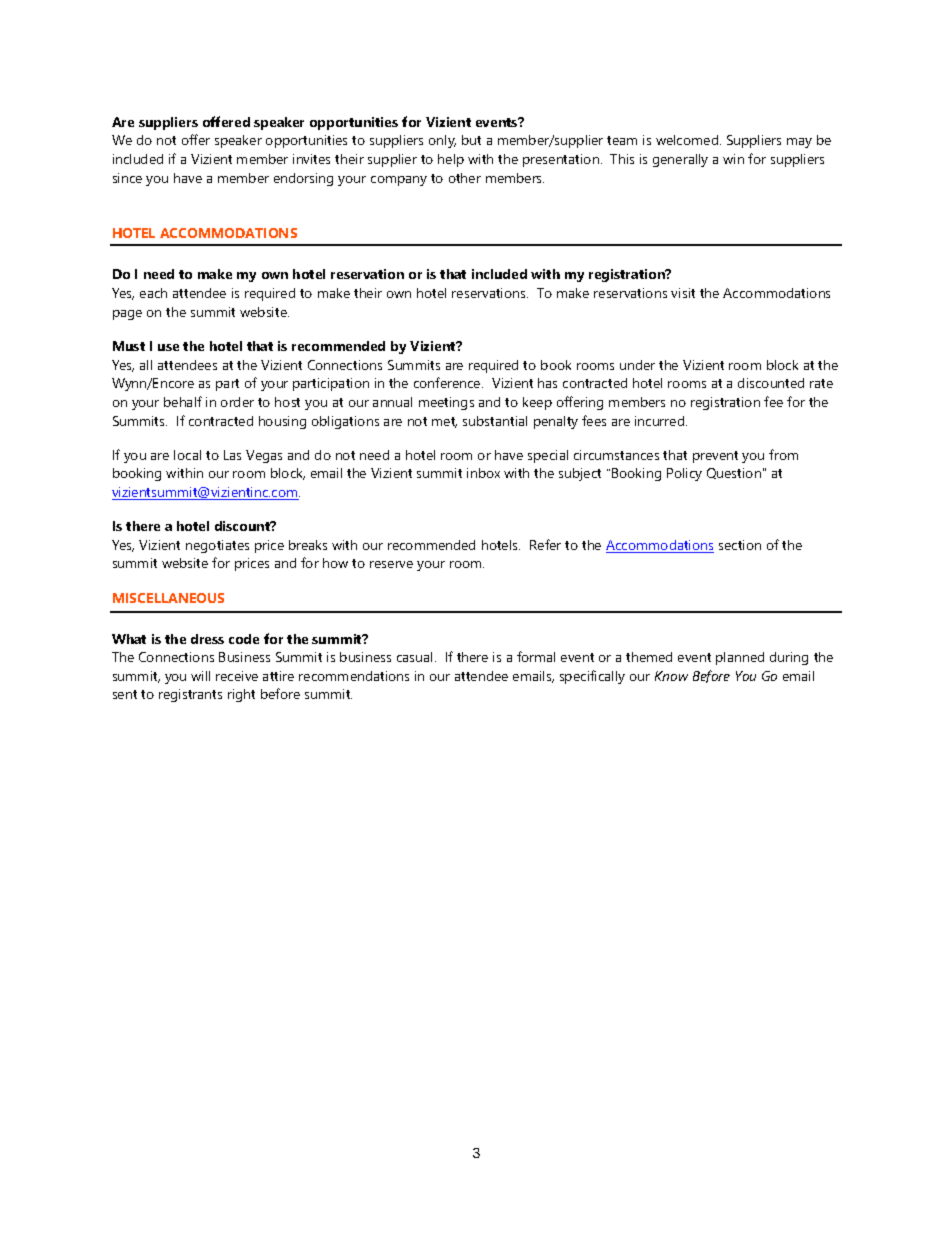  What do you see at coordinates (127, 178) in the screenshot?
I see `since` at bounding box center [127, 178].
